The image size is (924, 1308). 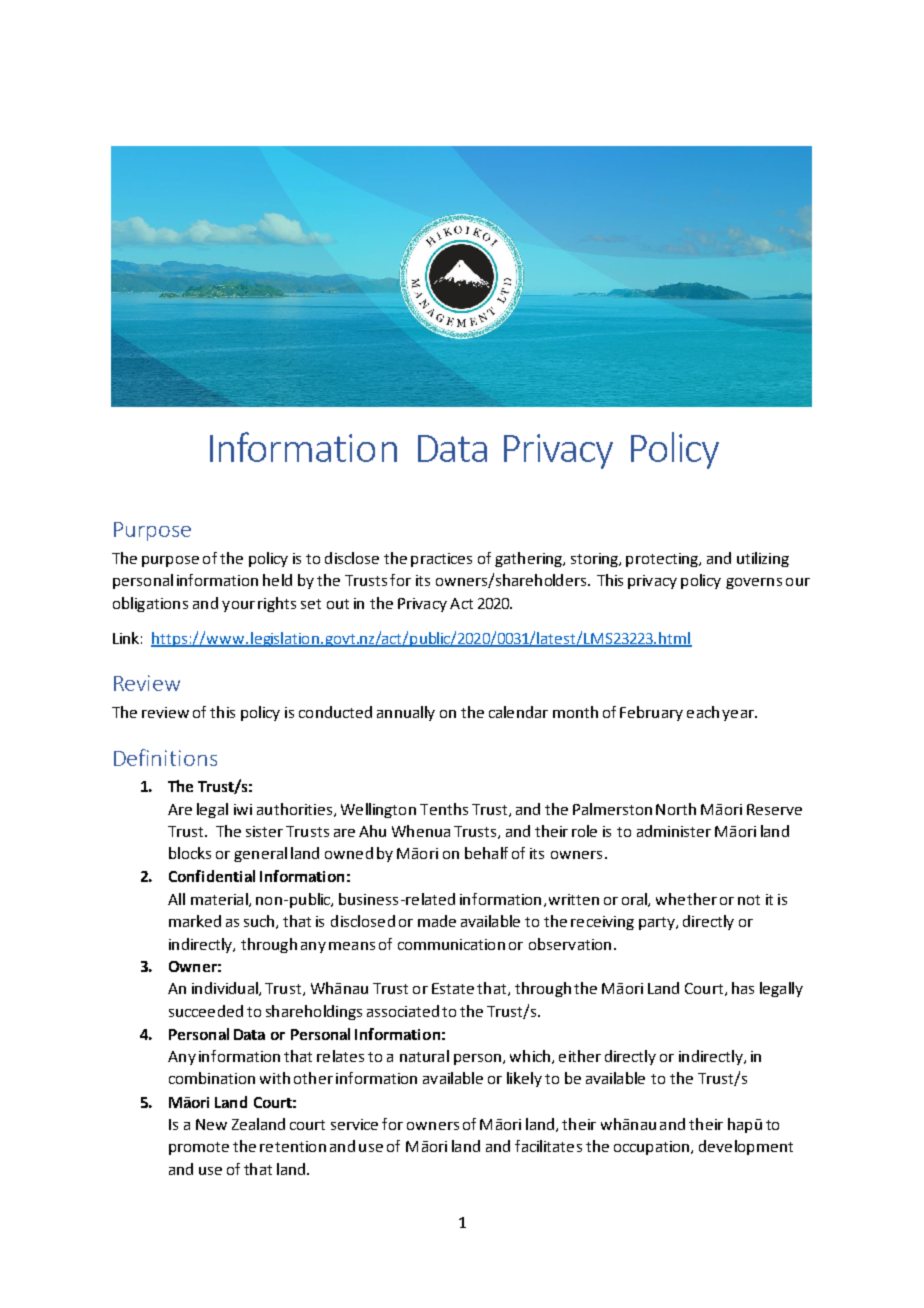 What do you see at coordinates (451, 944) in the screenshot?
I see `communication` at bounding box center [451, 944].
